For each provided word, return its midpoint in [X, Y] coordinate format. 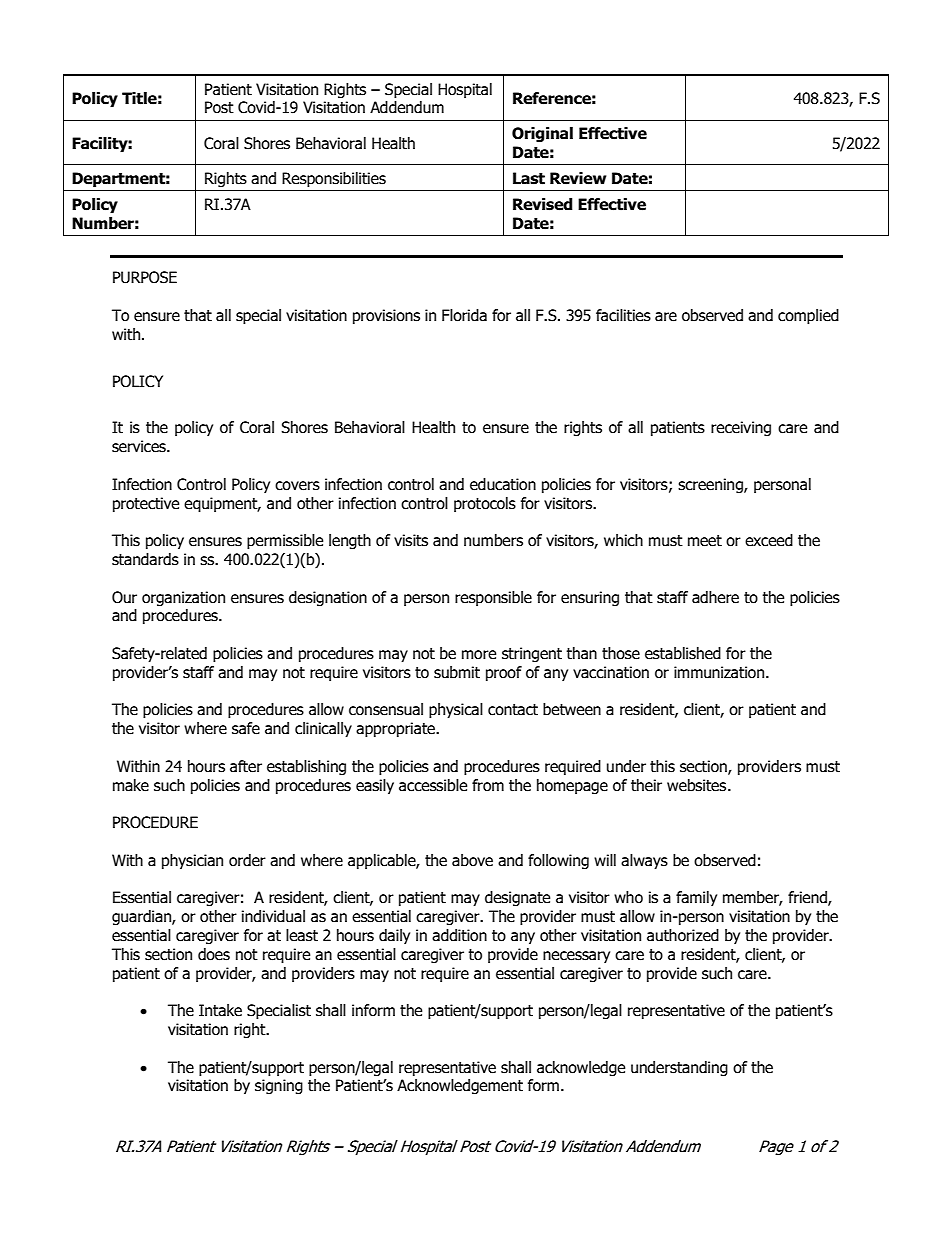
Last [529, 178]
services [140, 446]
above [472, 860]
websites [698, 785]
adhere [715, 597]
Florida [464, 315]
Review [578, 178]
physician [192, 861]
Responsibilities [334, 179]
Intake [220, 1010]
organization [183, 598]
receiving [741, 428]
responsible [493, 598]
